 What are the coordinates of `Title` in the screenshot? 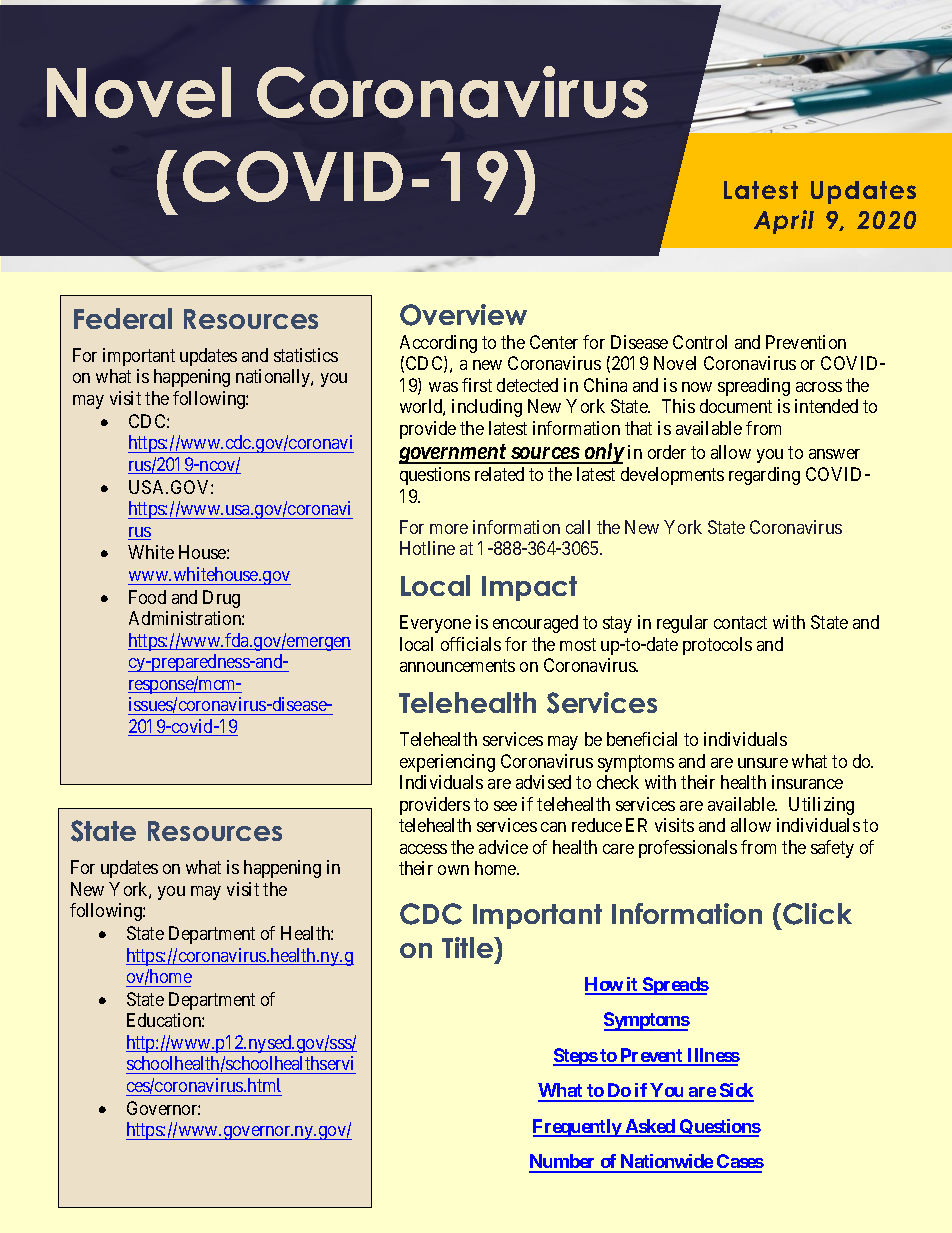 It's located at (468, 947).
